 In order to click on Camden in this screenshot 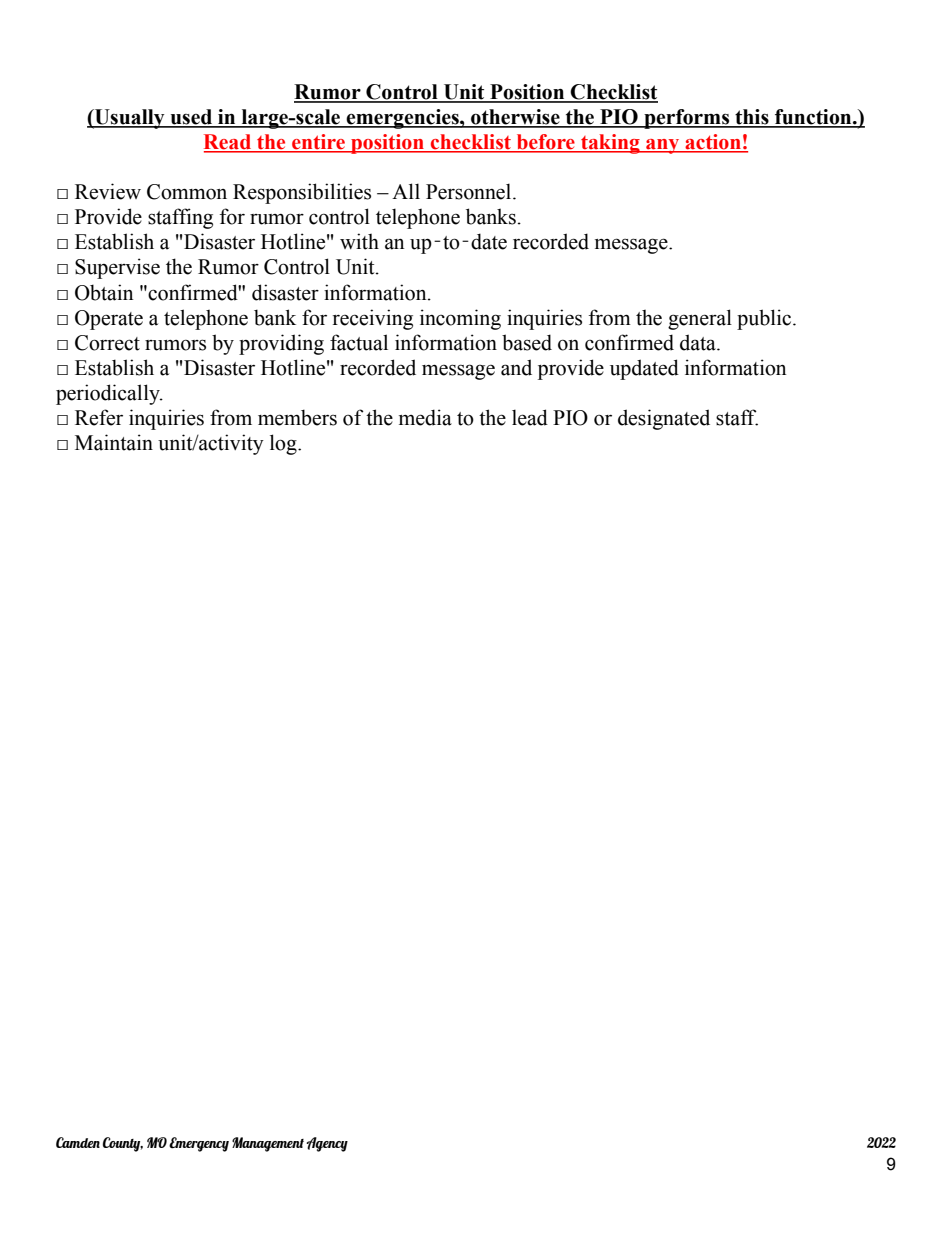, I will do `click(78, 1142)`.
